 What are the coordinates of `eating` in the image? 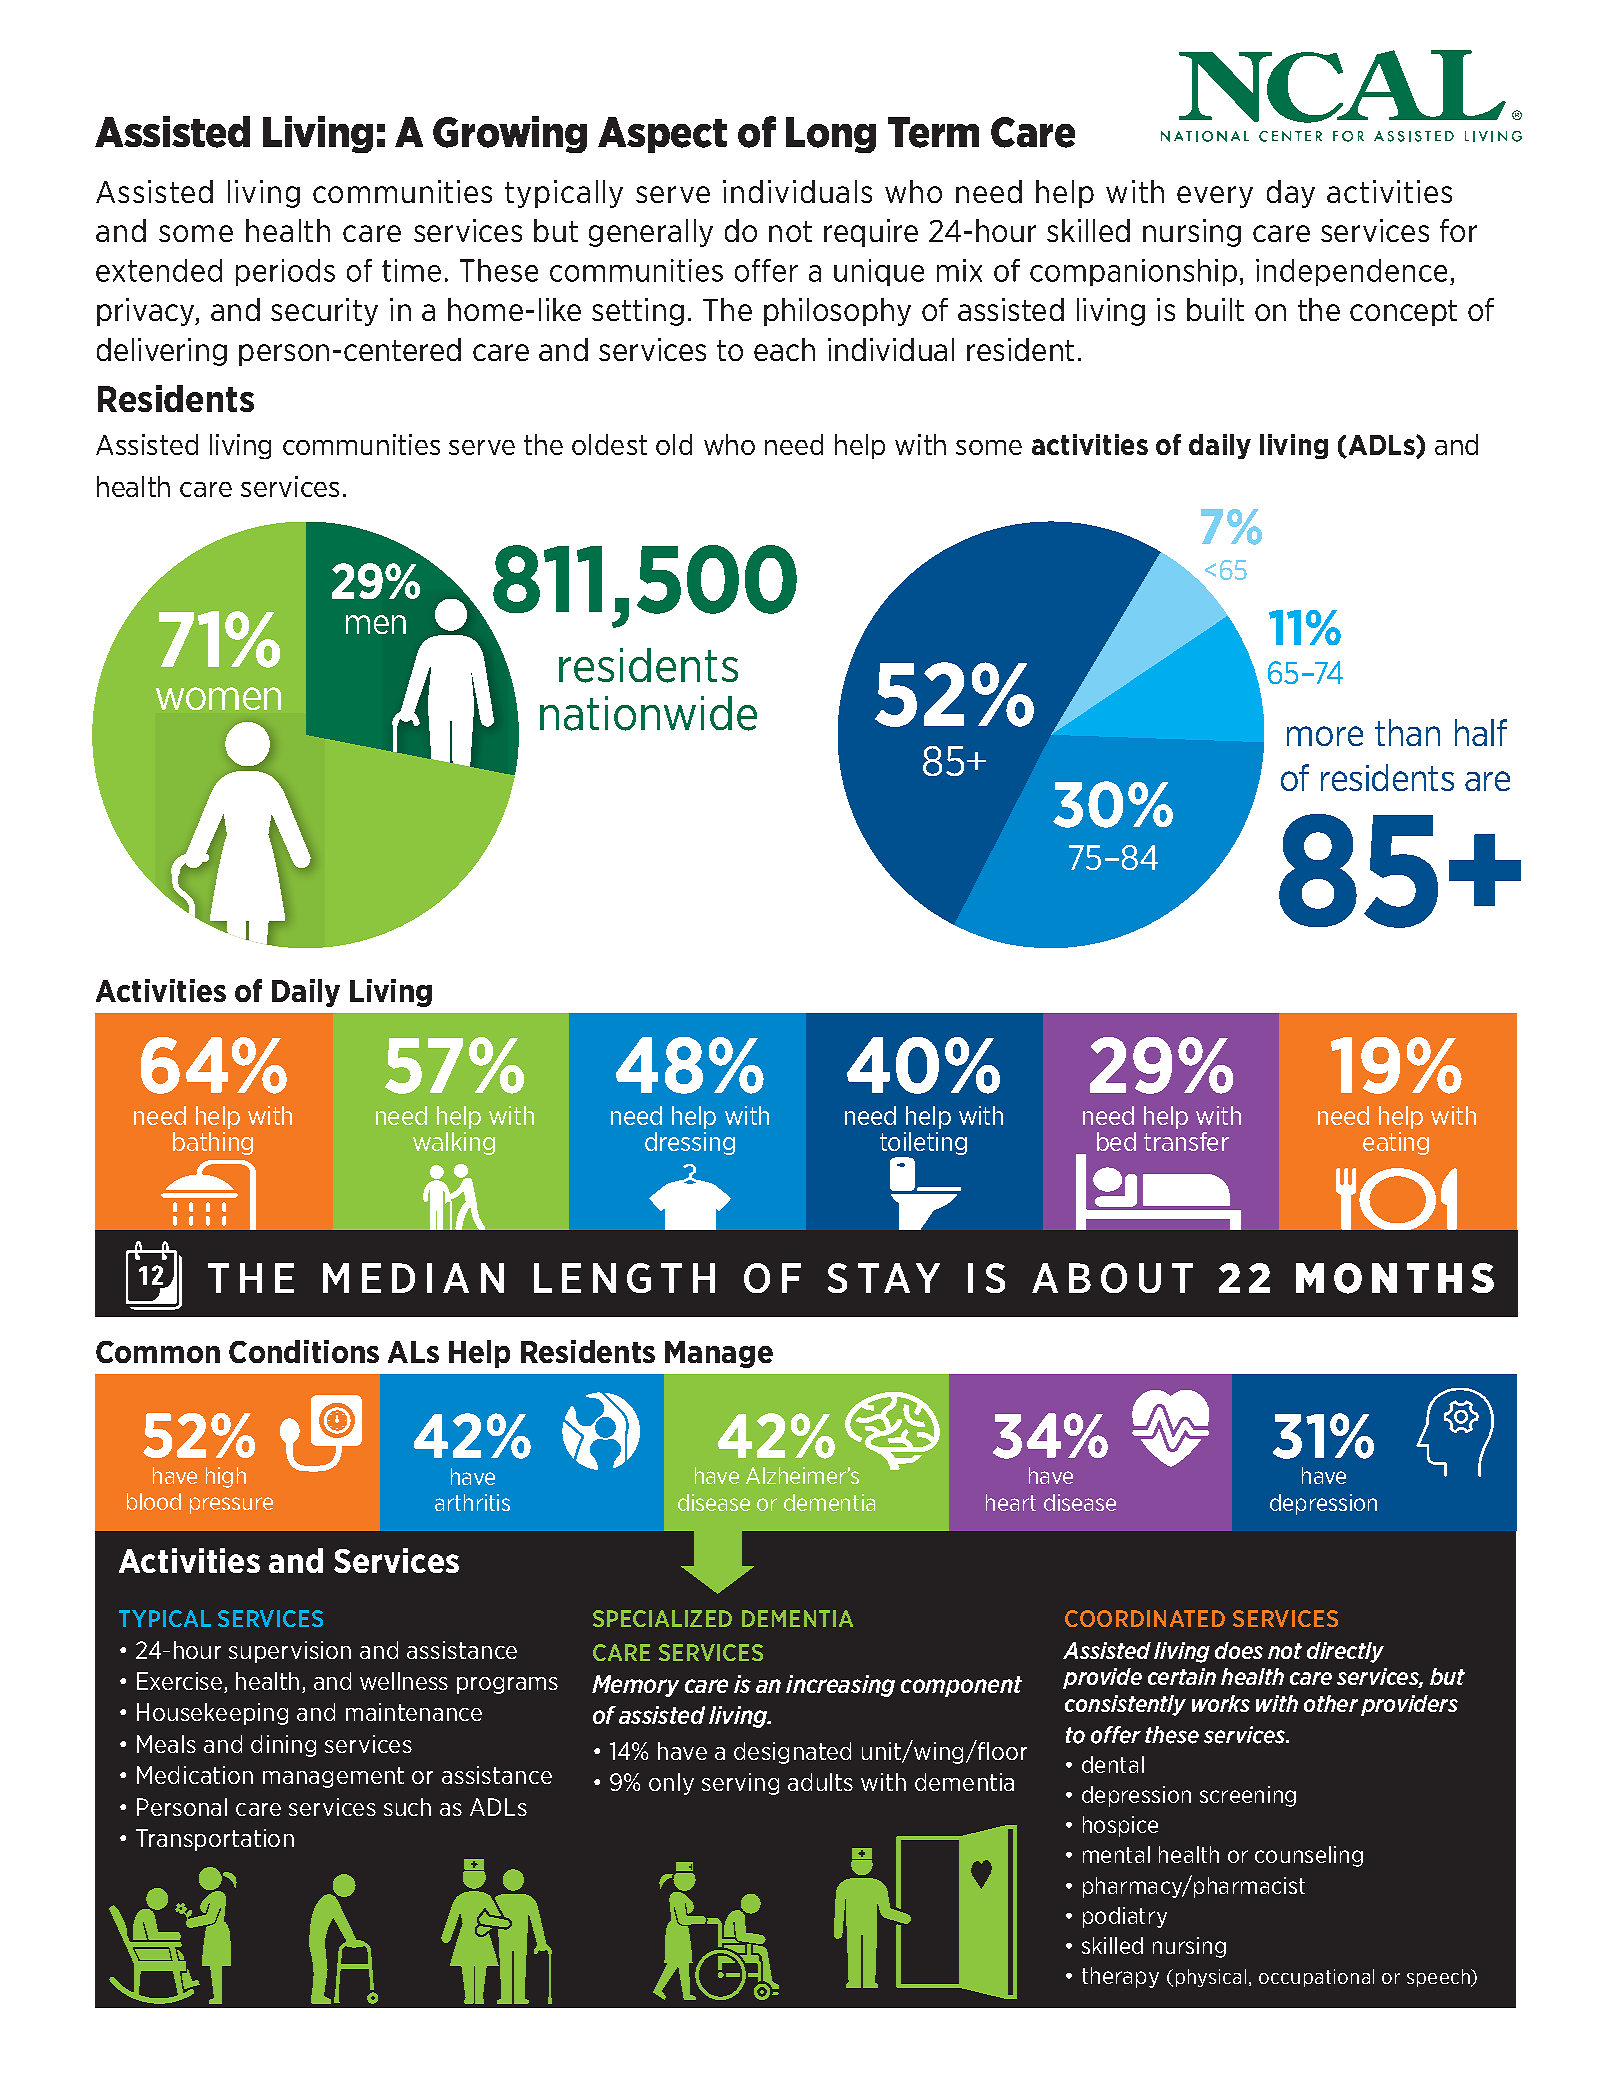 It's located at (1396, 1143).
